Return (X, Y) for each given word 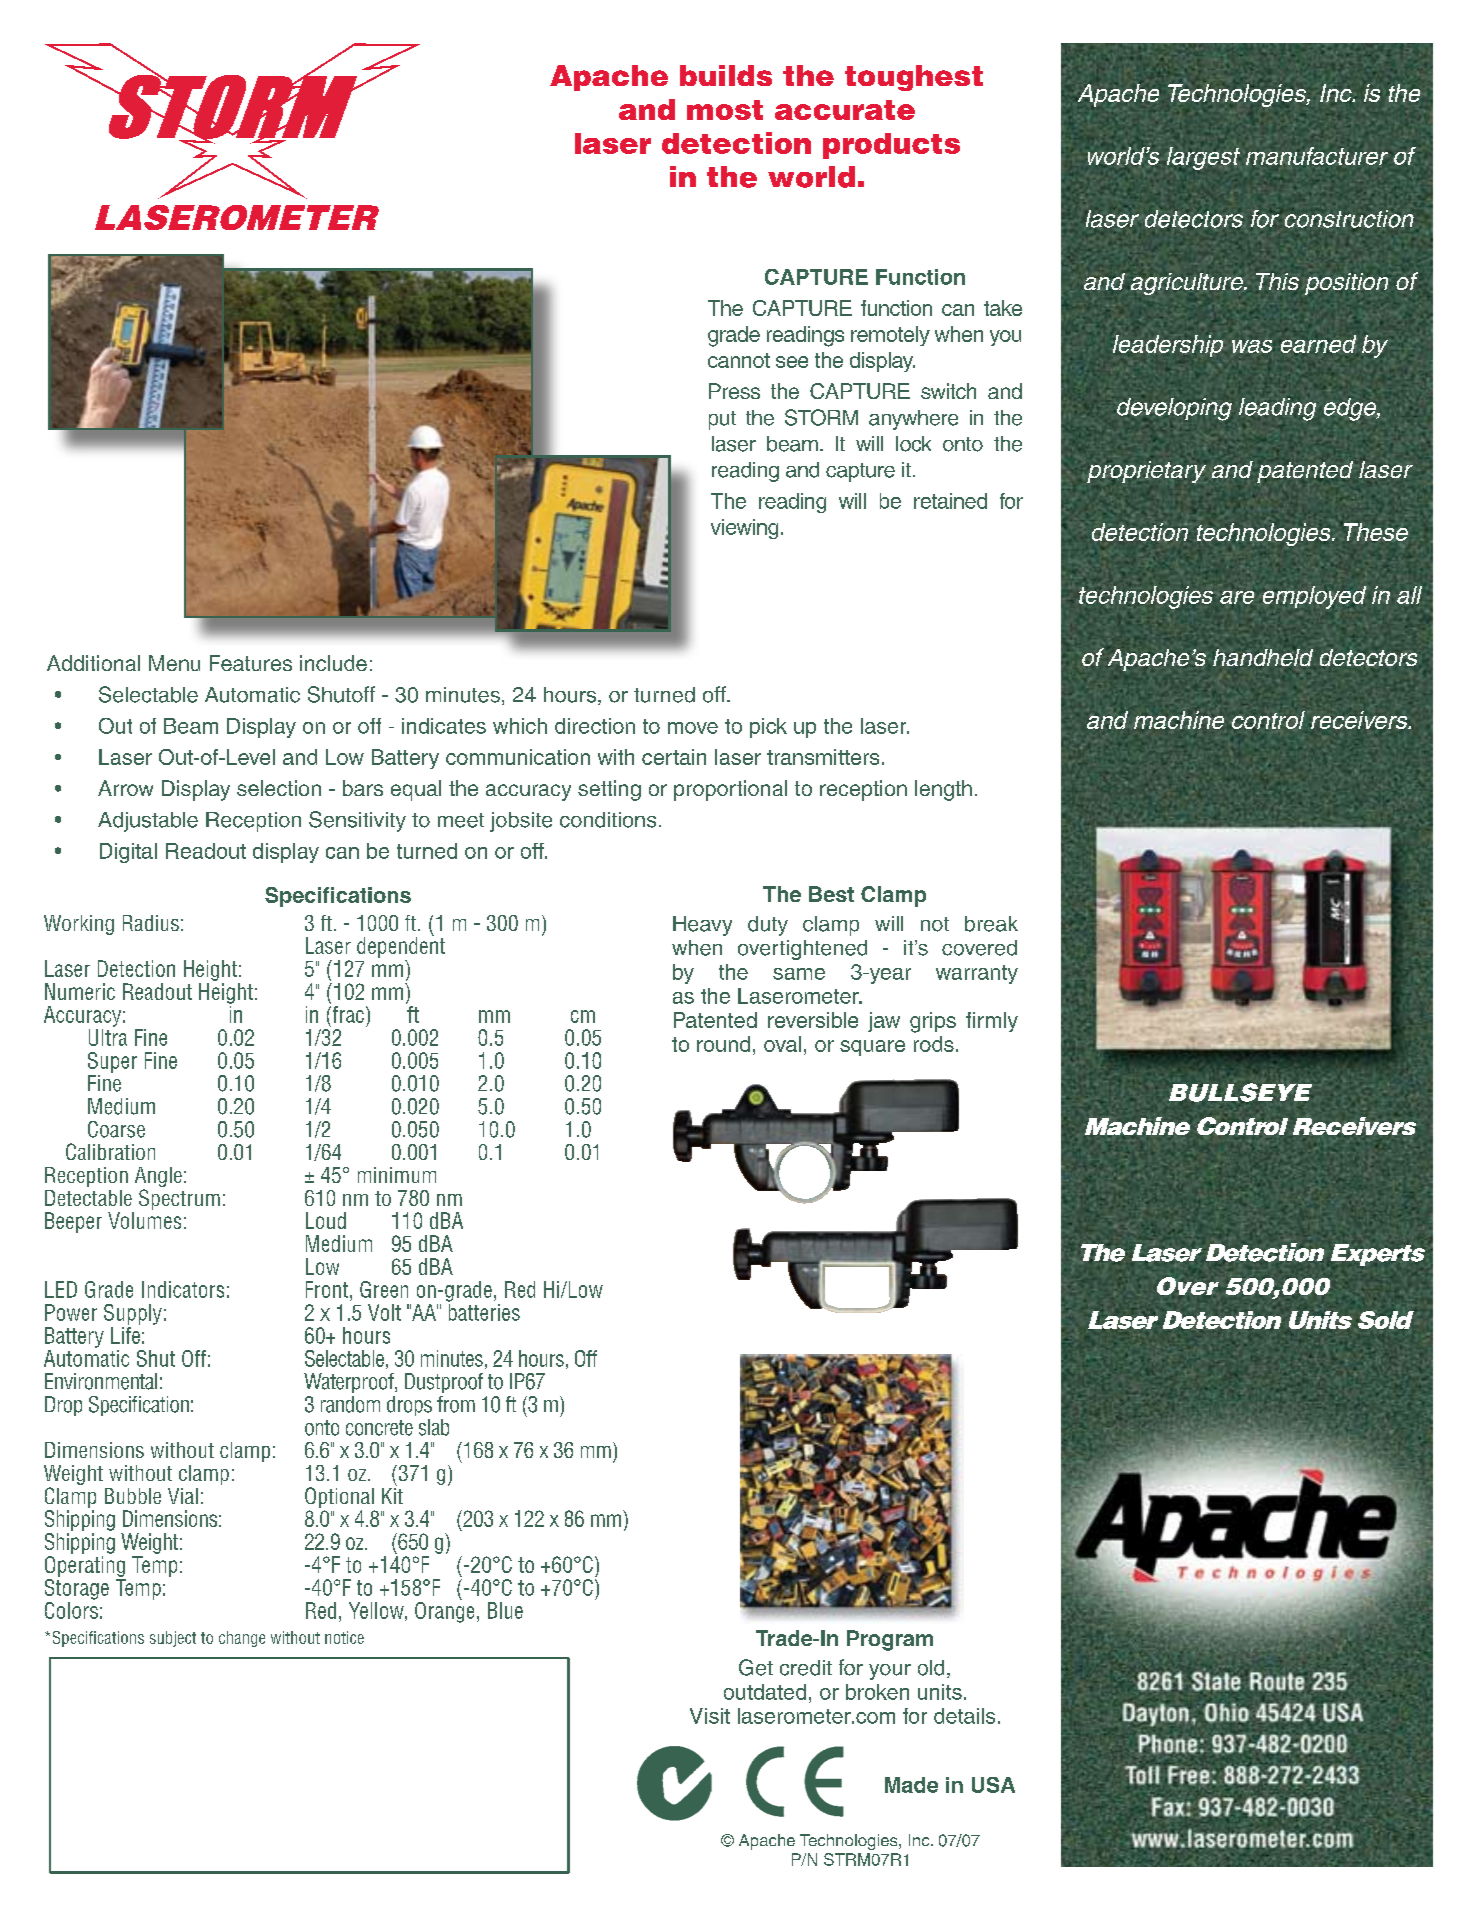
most (725, 110)
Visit (710, 1716)
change (242, 1639)
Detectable (88, 1198)
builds (726, 75)
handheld (1263, 657)
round (723, 1044)
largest (1203, 158)
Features (251, 663)
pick (768, 728)
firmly (992, 1022)
